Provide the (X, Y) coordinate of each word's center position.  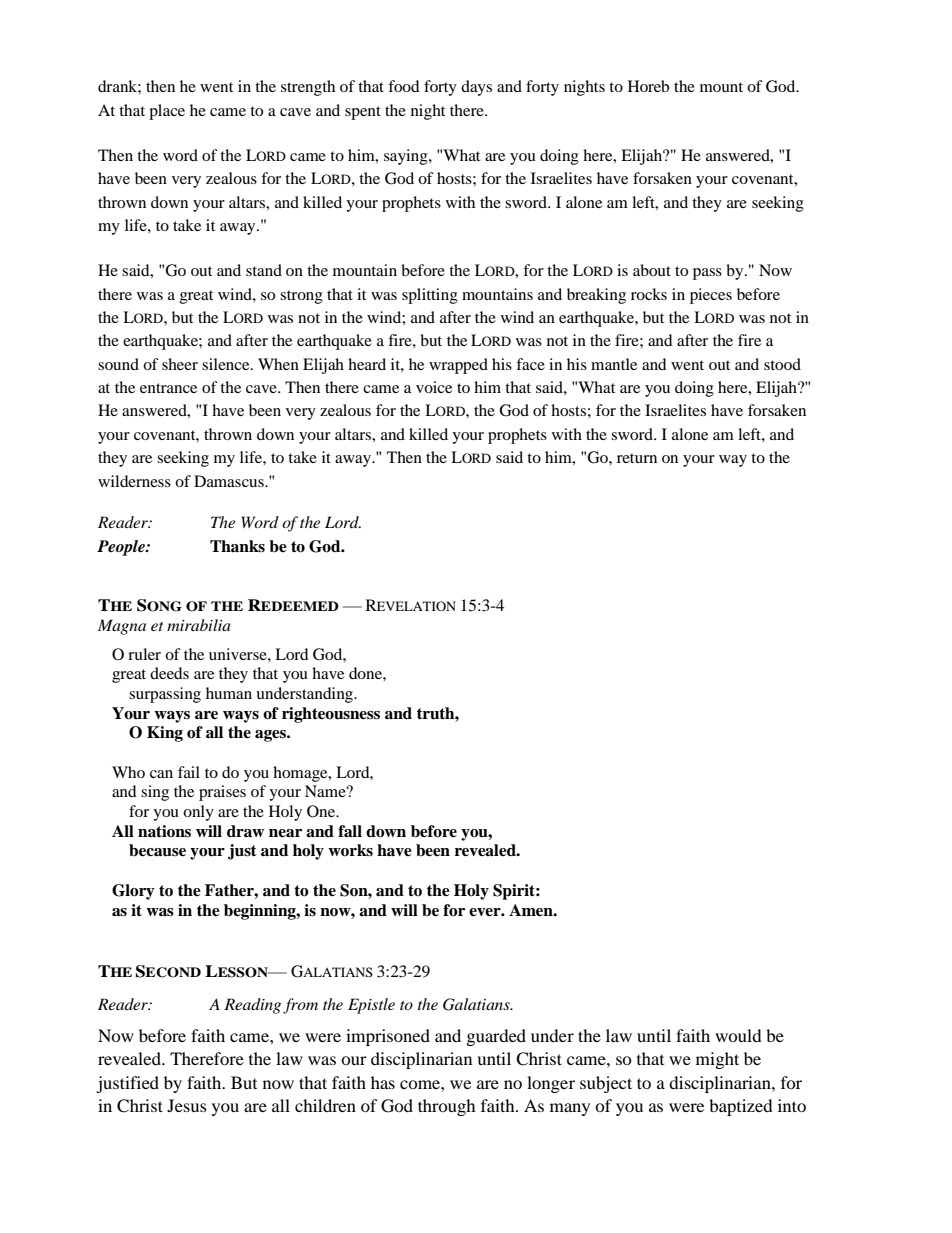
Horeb (648, 86)
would (738, 1035)
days (476, 88)
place (167, 112)
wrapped (458, 366)
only (198, 813)
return (637, 458)
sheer (180, 364)
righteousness (331, 715)
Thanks (237, 546)
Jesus (187, 1105)
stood (782, 364)
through (447, 1107)
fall (350, 831)
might (717, 1060)
